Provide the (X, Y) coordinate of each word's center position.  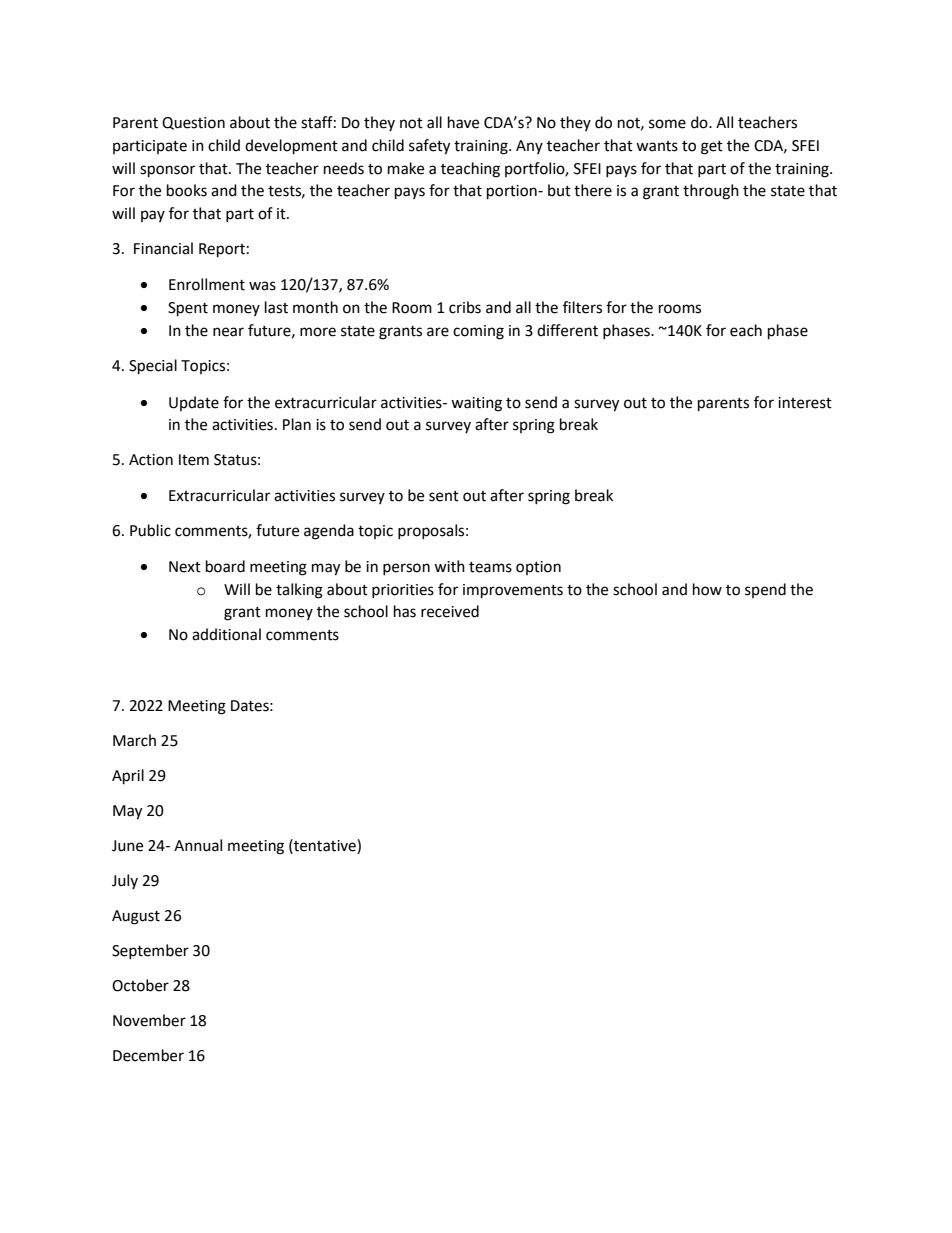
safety (429, 147)
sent (444, 496)
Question (193, 123)
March (134, 740)
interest (805, 403)
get (712, 148)
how (707, 589)
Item (194, 460)
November (149, 1020)
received (450, 611)
